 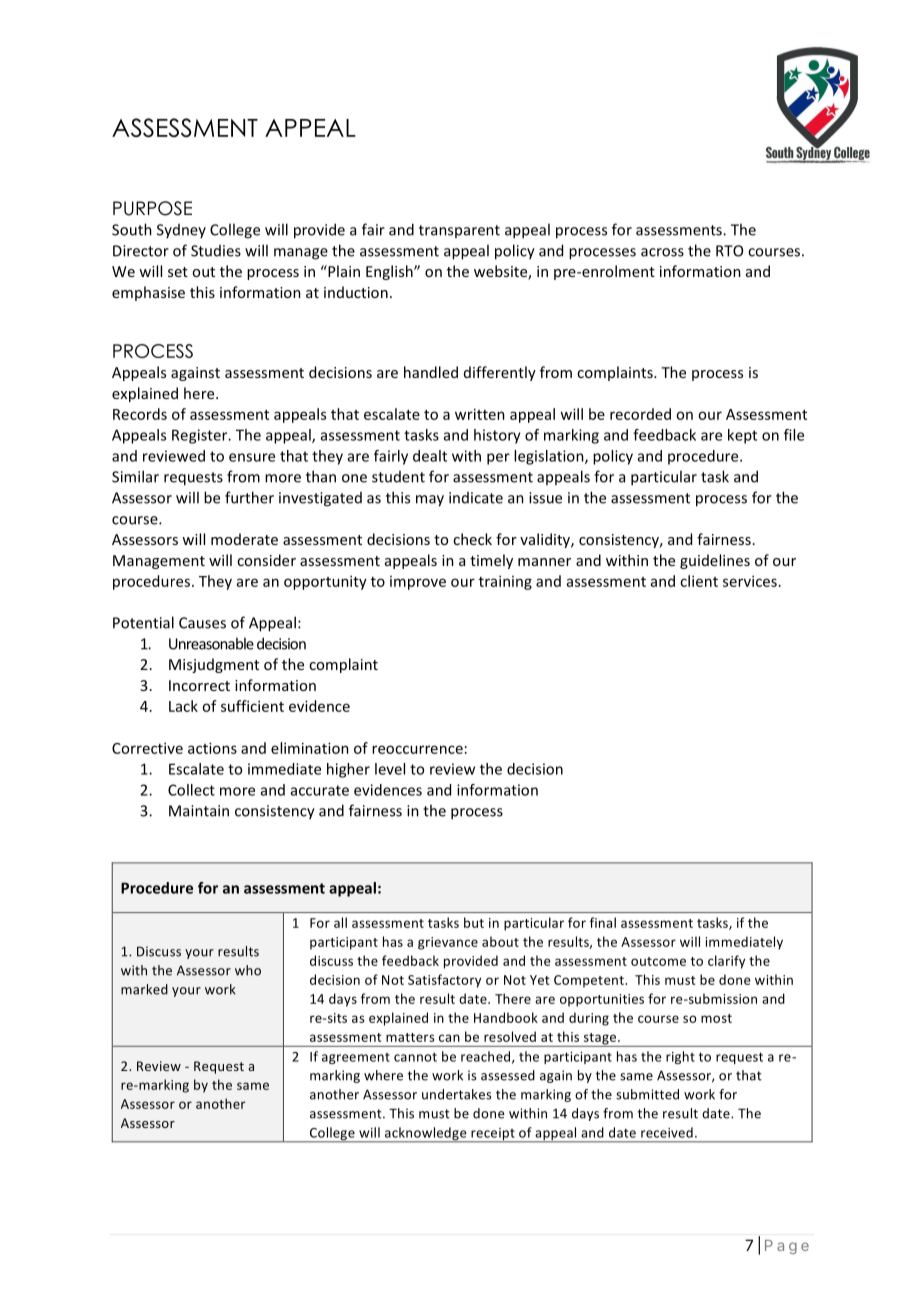 What do you see at coordinates (667, 1132) in the image?
I see `received` at bounding box center [667, 1132].
